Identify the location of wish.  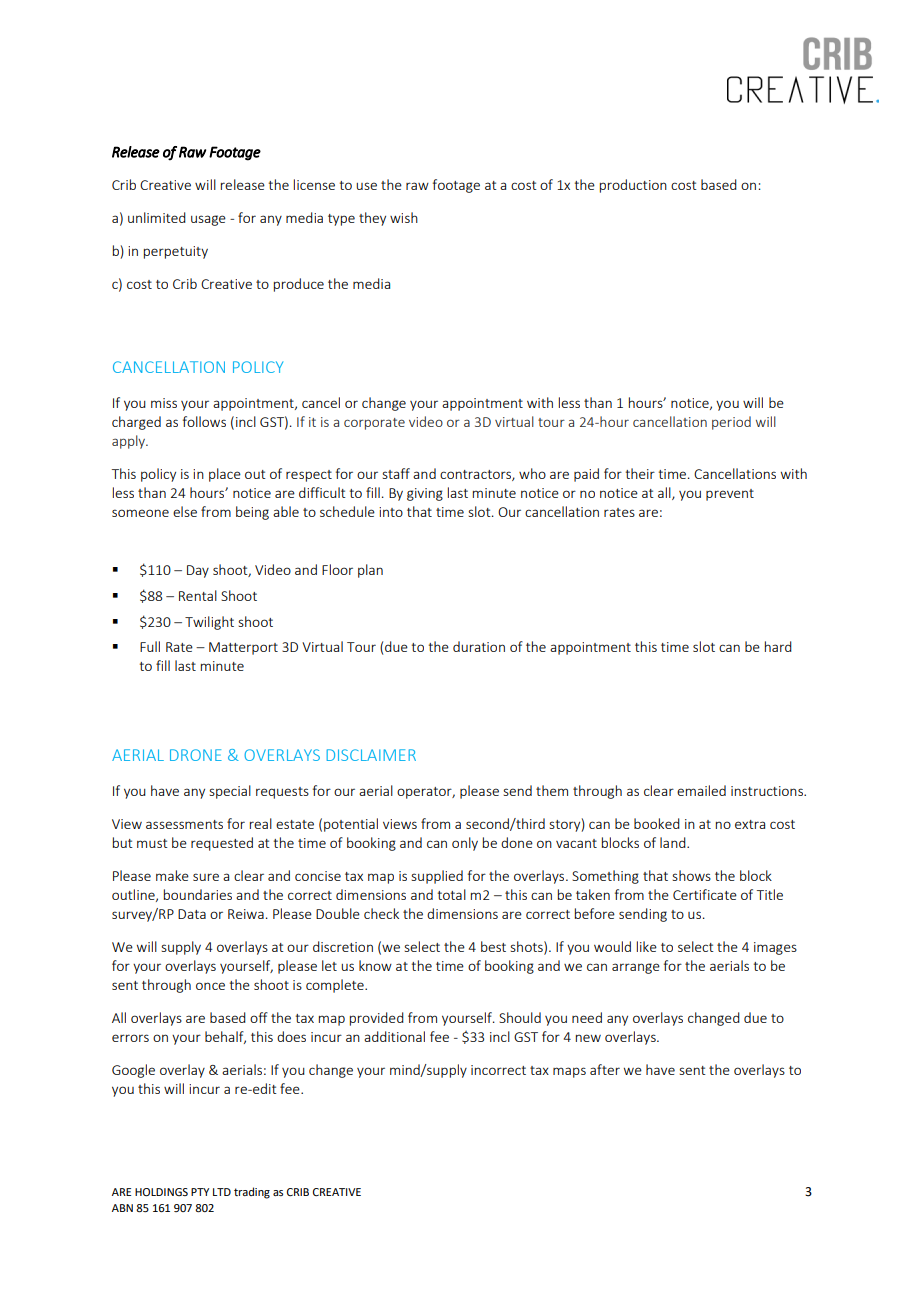
(404, 217).
